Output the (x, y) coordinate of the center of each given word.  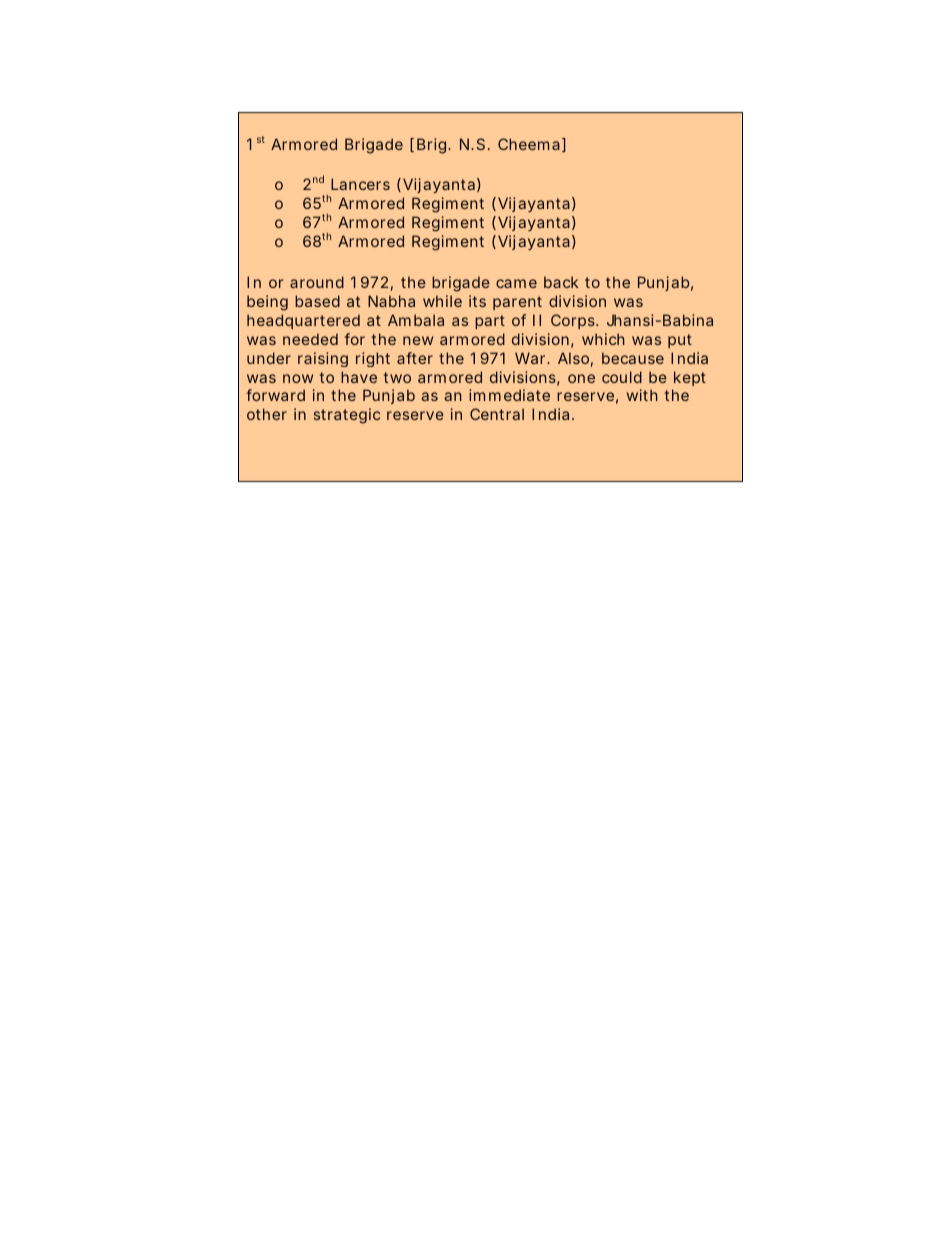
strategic (347, 416)
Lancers (360, 184)
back (561, 282)
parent (517, 303)
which (603, 339)
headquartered (303, 321)
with (642, 395)
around (317, 282)
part (490, 322)
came (516, 283)
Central (497, 414)
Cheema (529, 144)
